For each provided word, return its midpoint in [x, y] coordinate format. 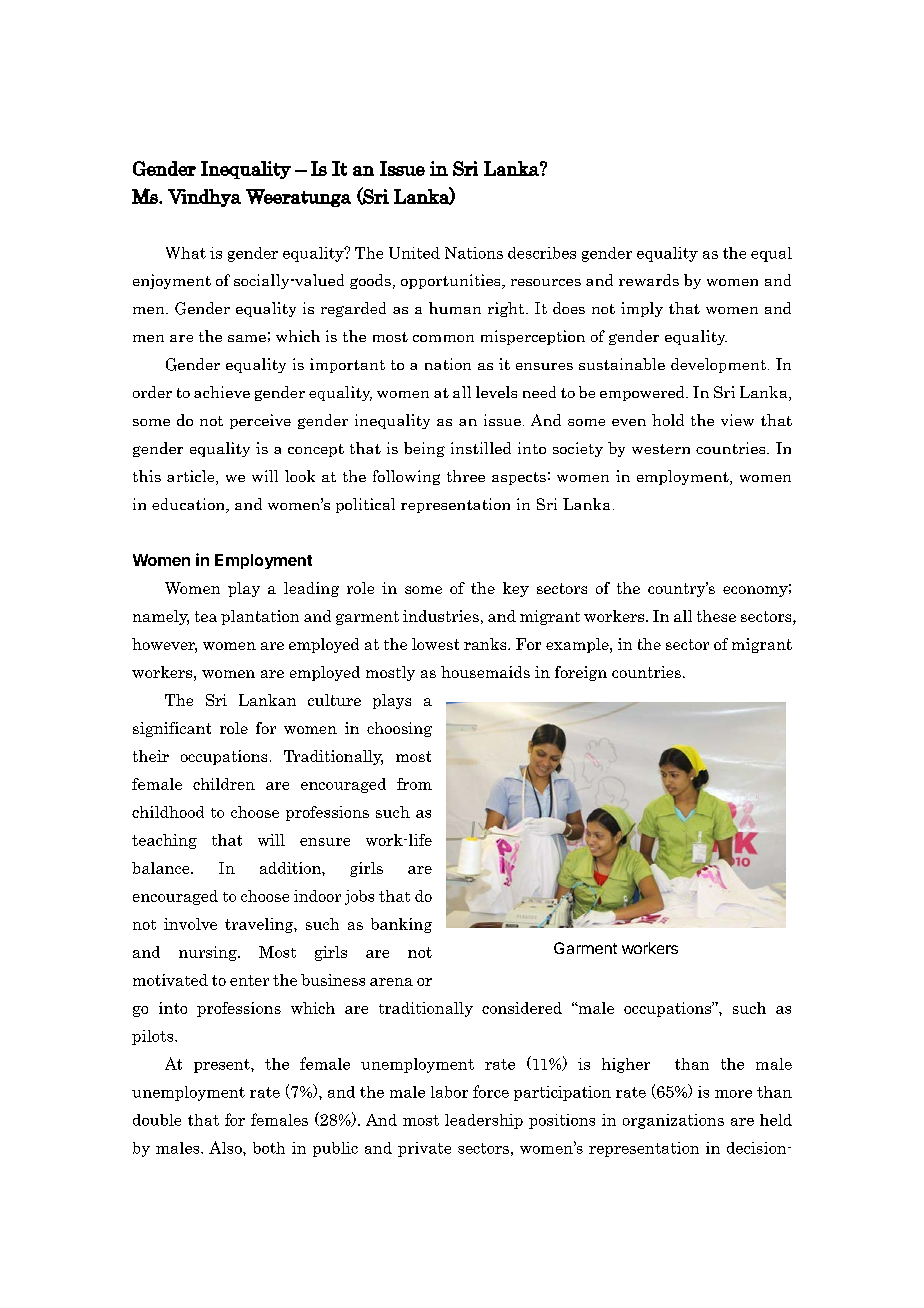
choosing [399, 729]
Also [226, 1147]
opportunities [452, 281]
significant [172, 729]
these [716, 616]
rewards [649, 280]
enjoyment [172, 281]
